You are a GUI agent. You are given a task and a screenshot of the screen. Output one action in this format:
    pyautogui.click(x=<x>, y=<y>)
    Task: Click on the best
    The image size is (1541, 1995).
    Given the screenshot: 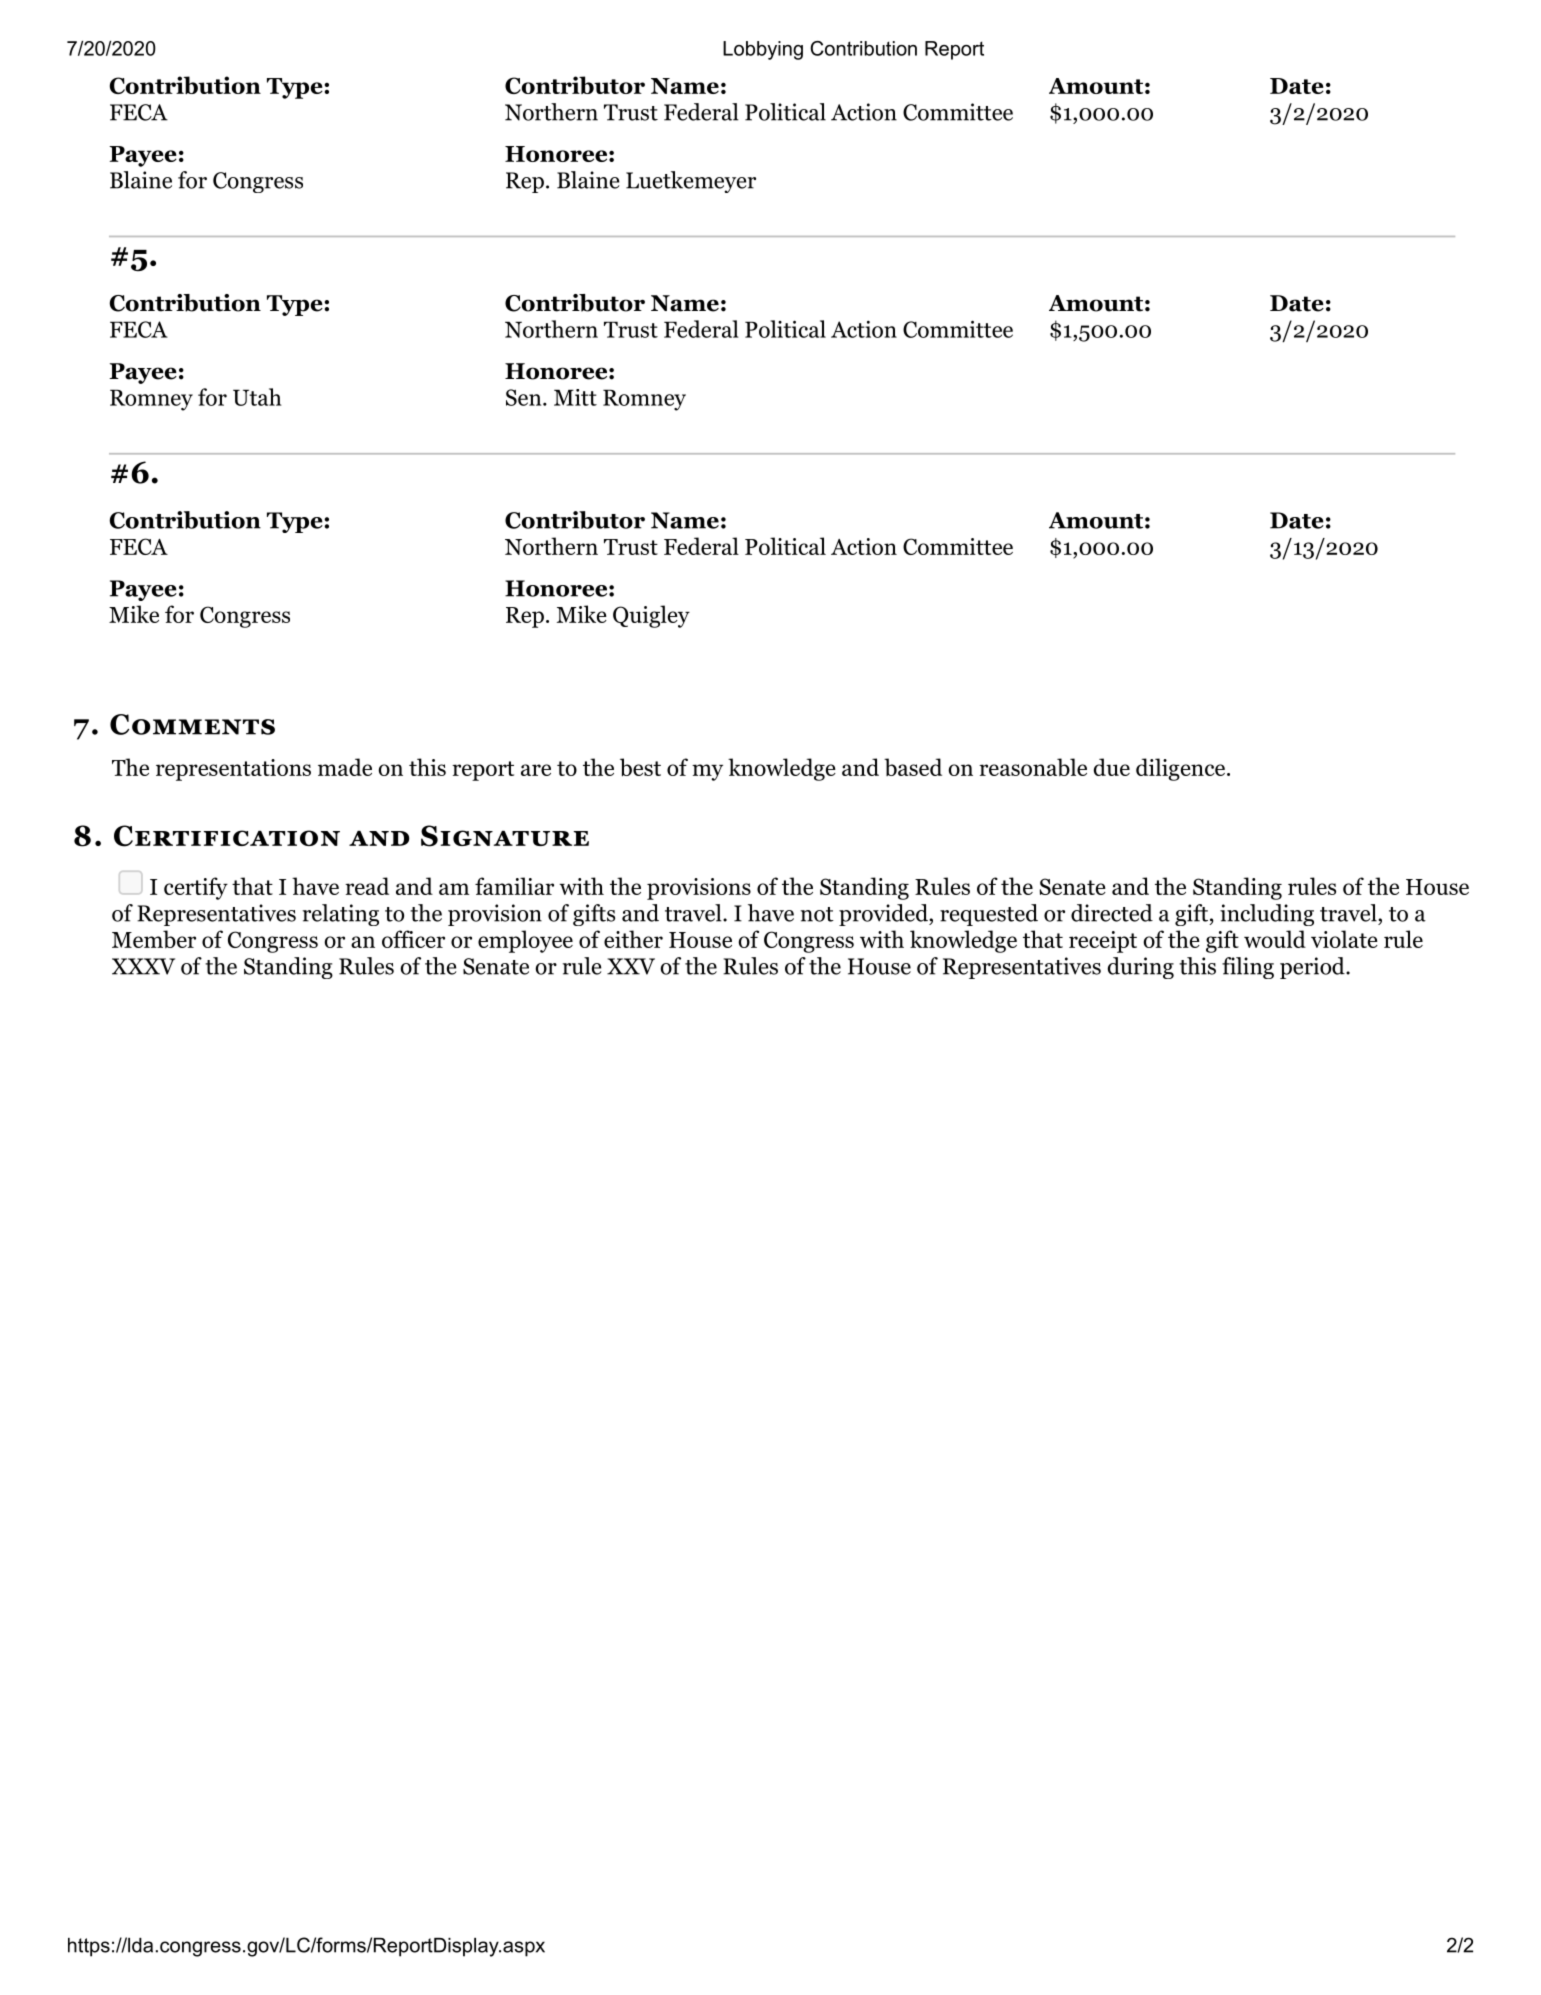 What is the action you would take?
    pyautogui.click(x=640, y=767)
